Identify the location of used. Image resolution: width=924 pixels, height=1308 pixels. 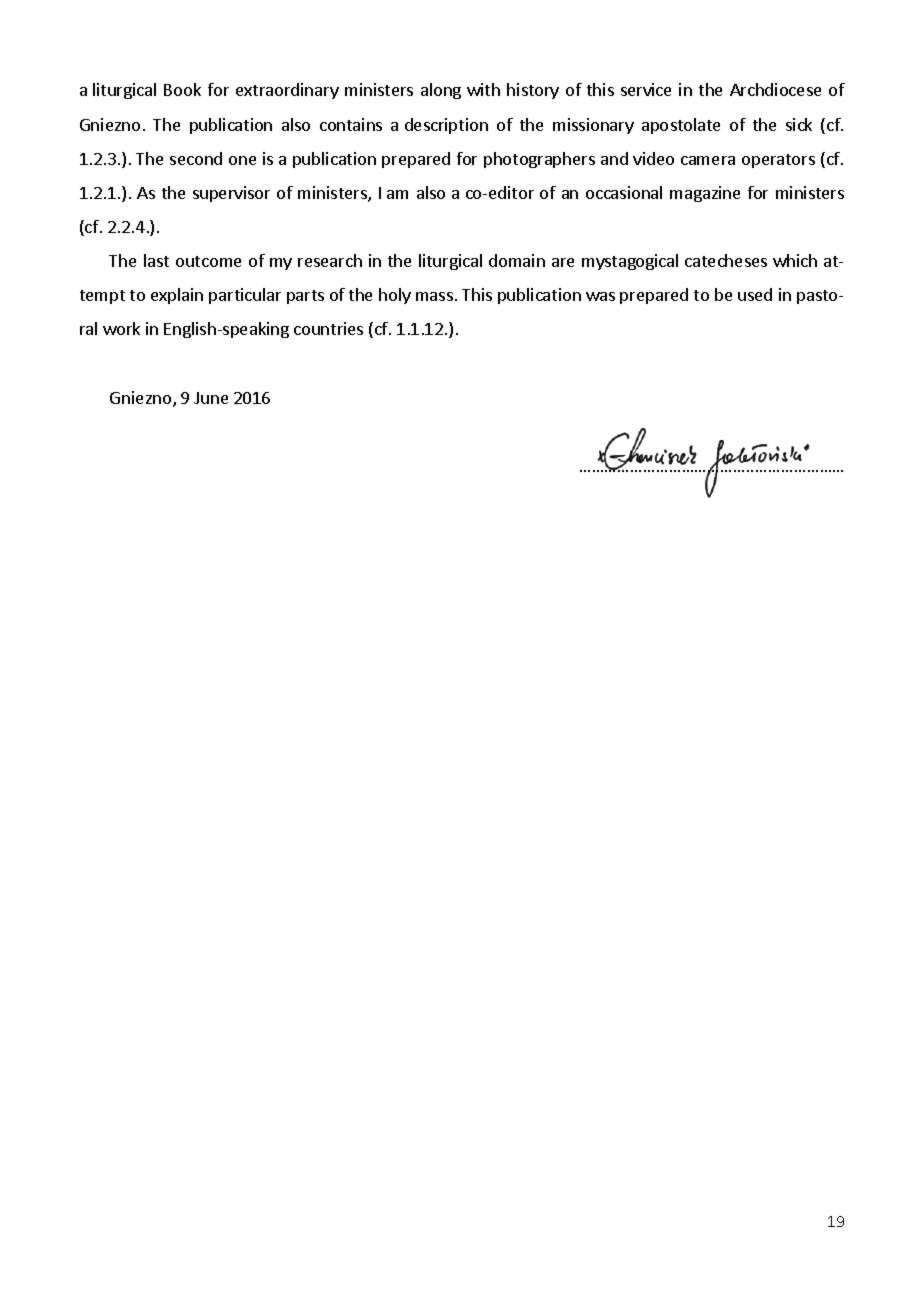
(755, 294).
